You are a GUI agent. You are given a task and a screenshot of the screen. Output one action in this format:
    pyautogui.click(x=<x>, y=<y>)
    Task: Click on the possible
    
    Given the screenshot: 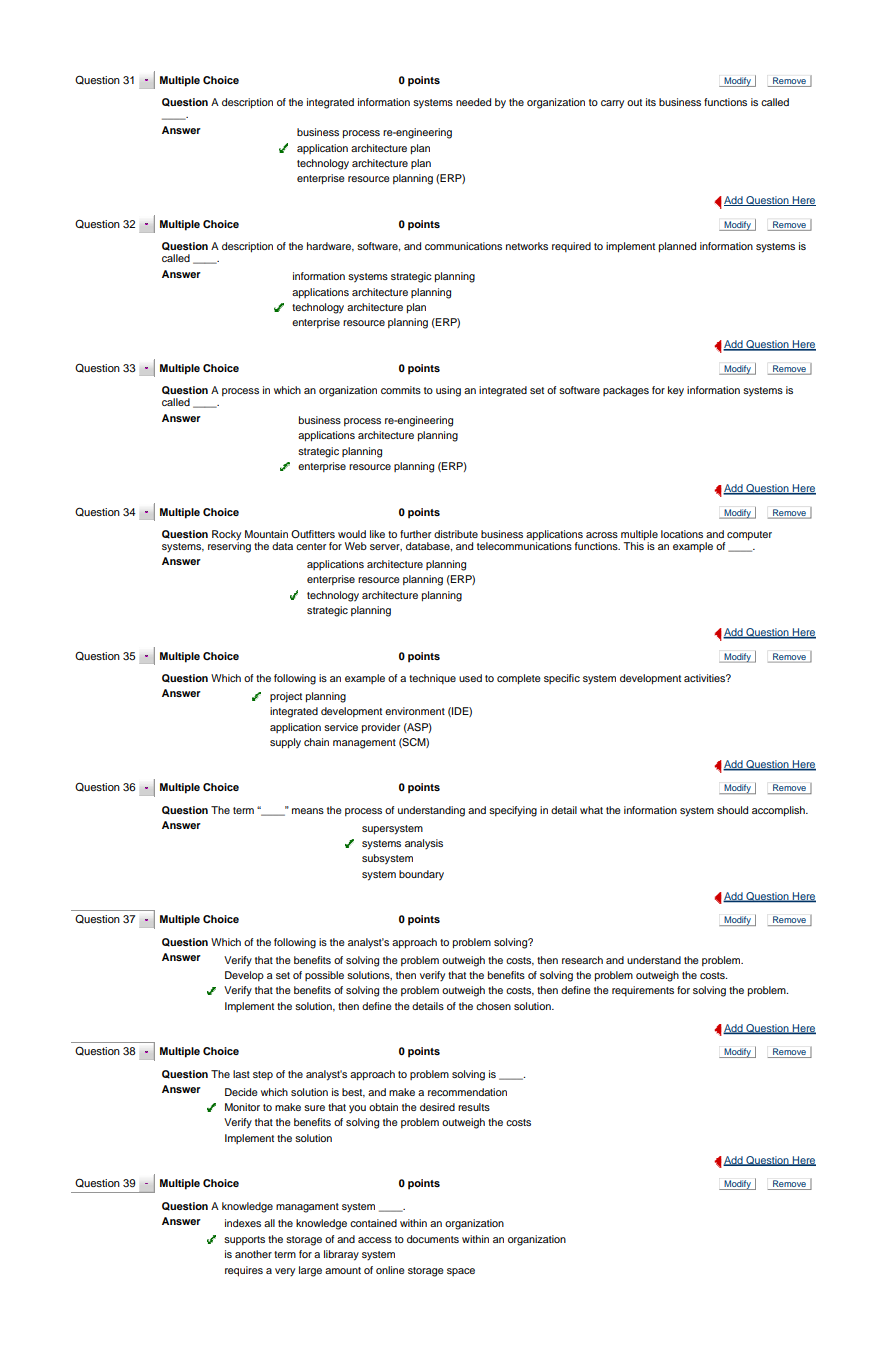 What is the action you would take?
    pyautogui.click(x=324, y=976)
